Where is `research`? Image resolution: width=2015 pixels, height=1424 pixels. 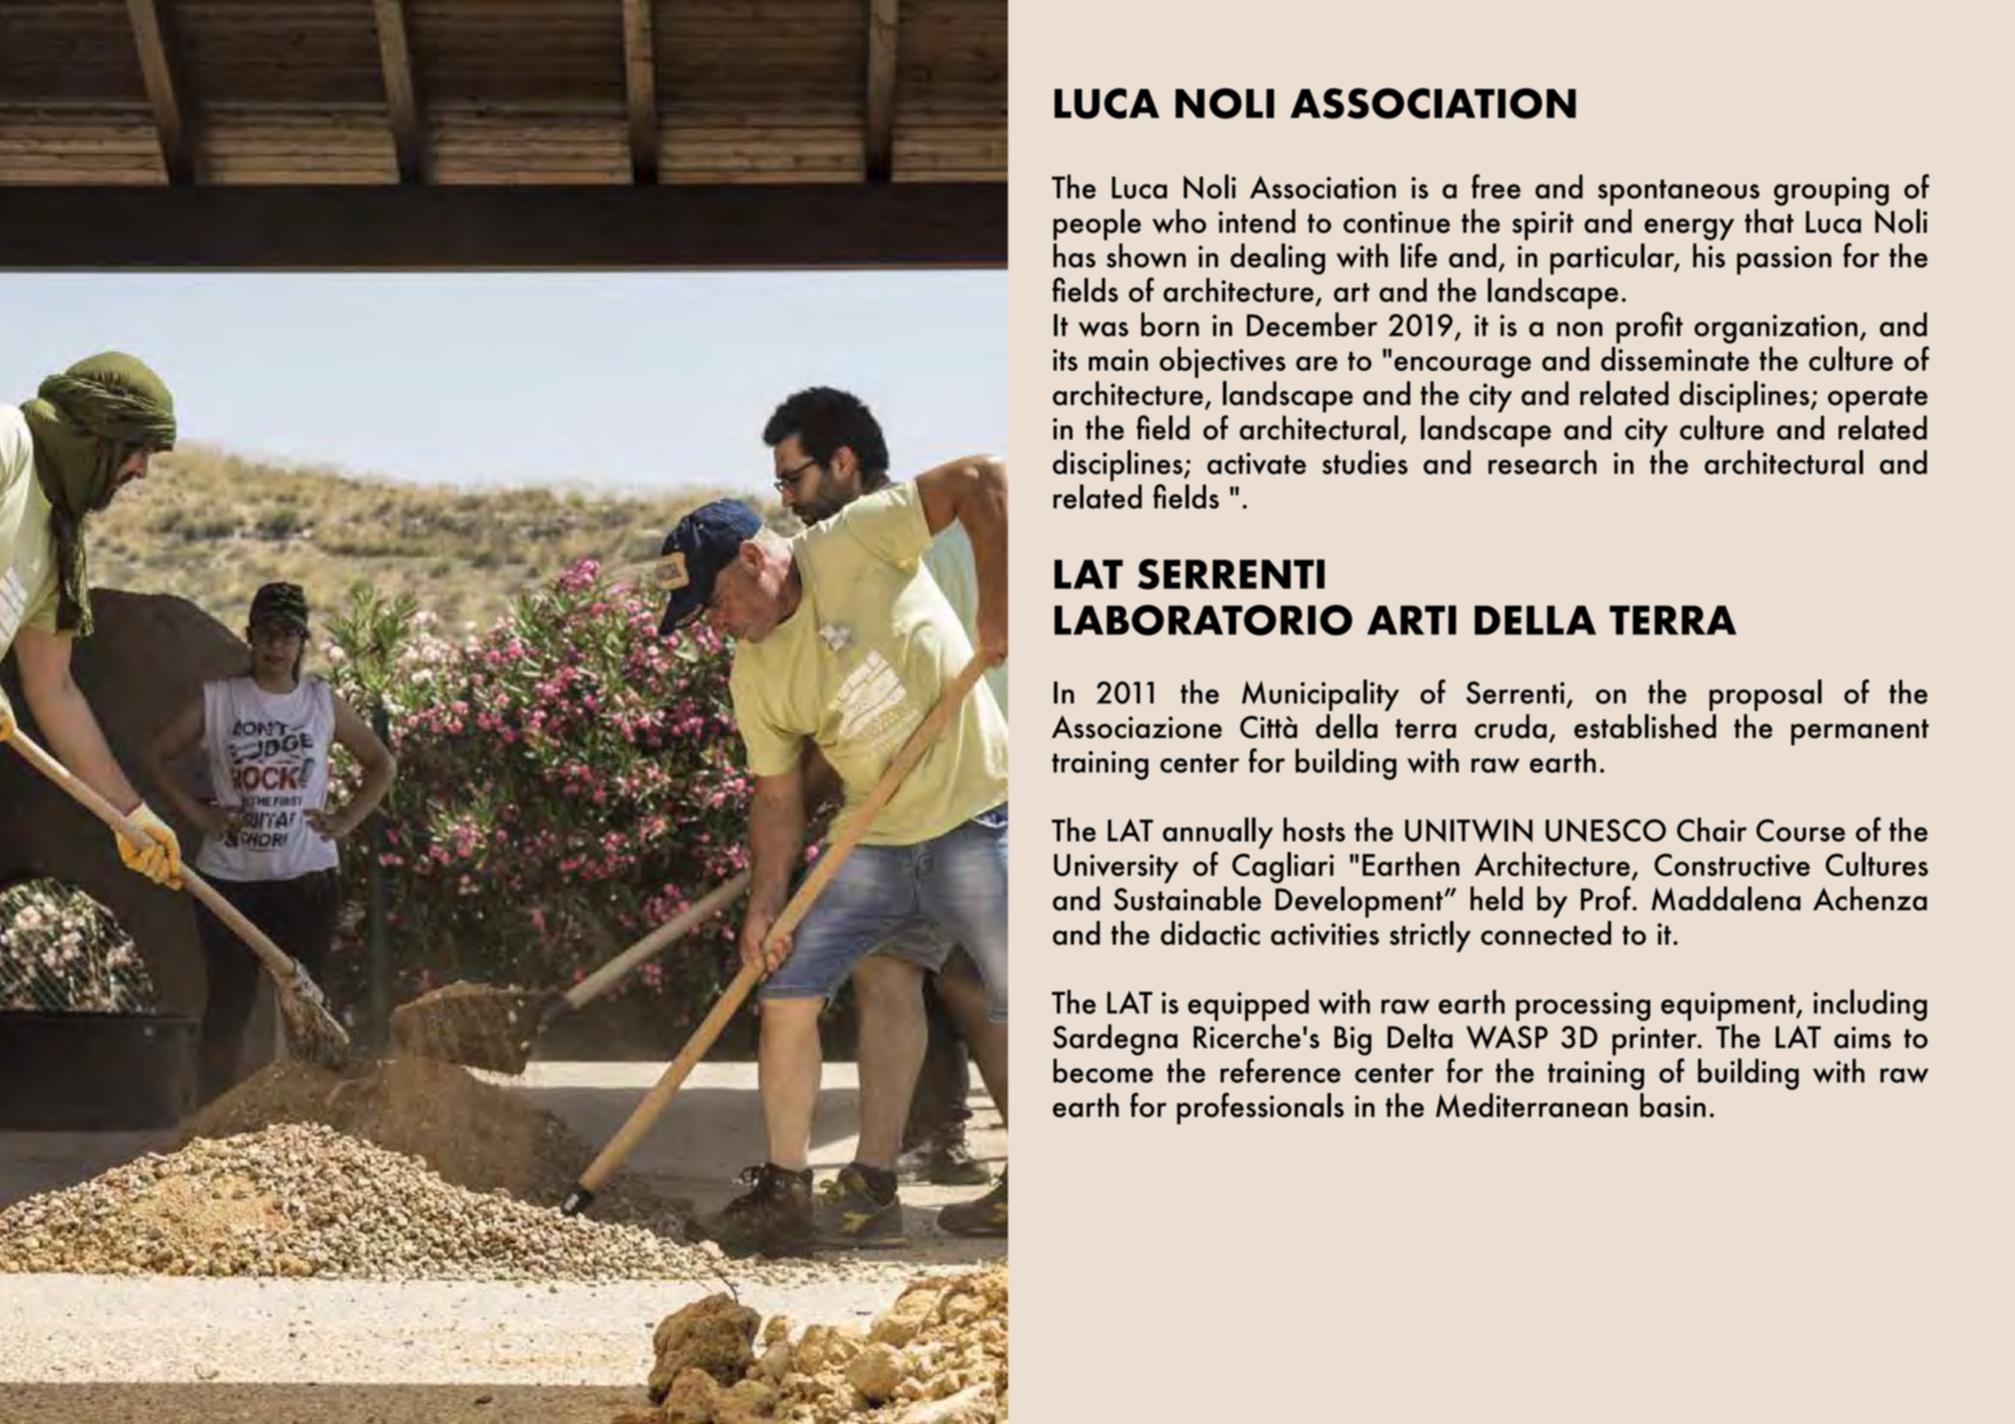
research is located at coordinates (1542, 462).
